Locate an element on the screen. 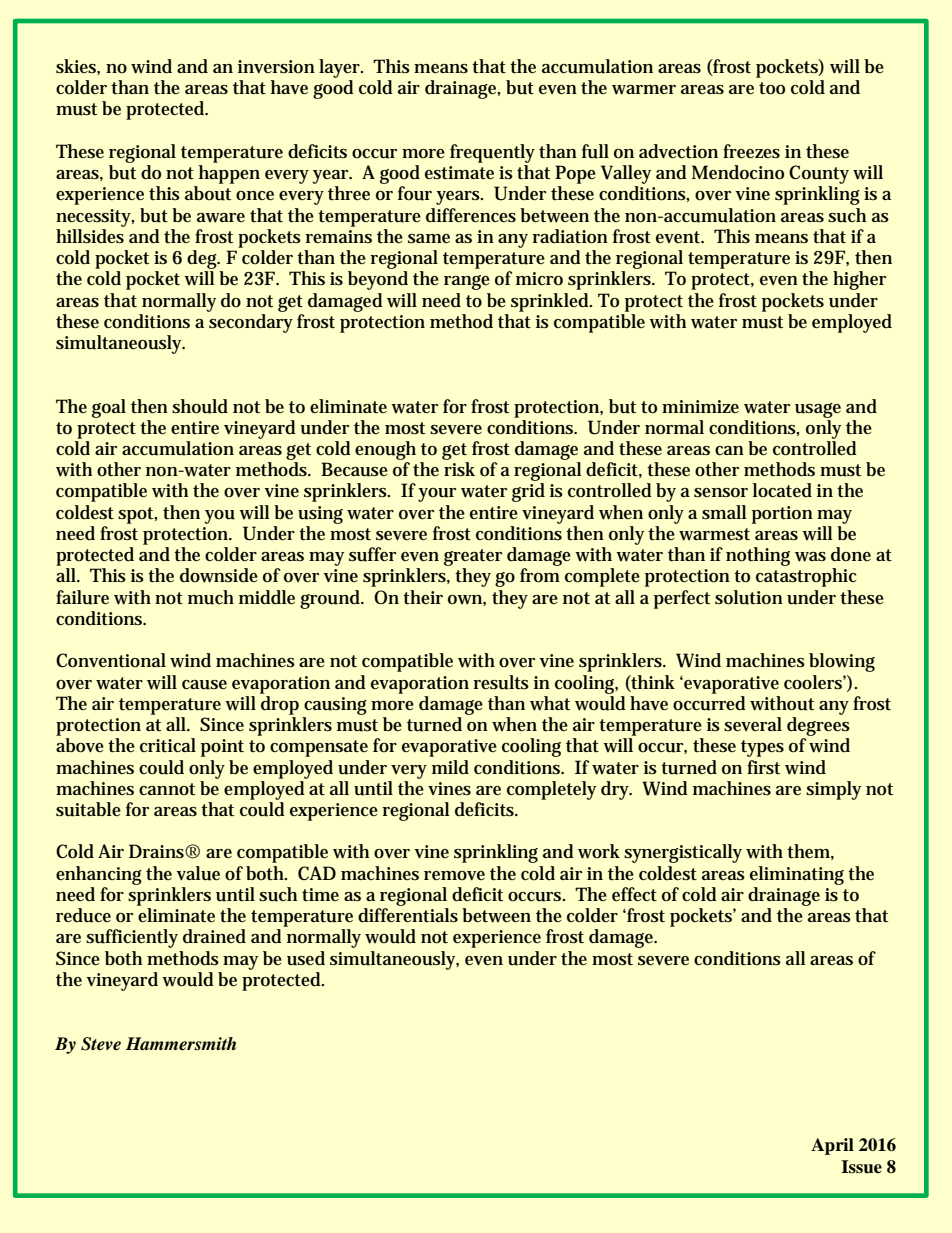 This screenshot has height=1233, width=952. too is located at coordinates (772, 88).
